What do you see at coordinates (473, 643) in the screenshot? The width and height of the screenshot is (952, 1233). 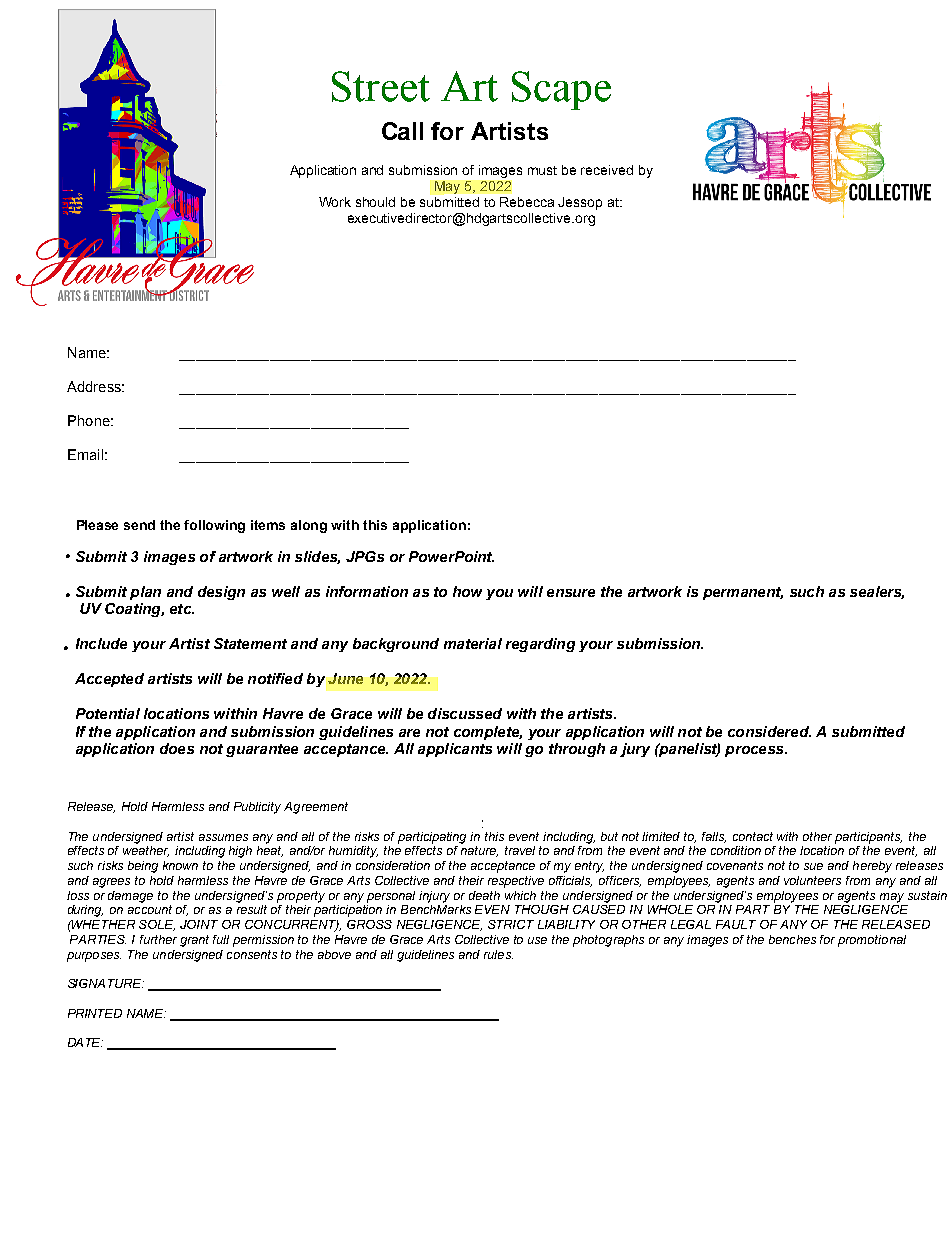 I see `material` at bounding box center [473, 643].
